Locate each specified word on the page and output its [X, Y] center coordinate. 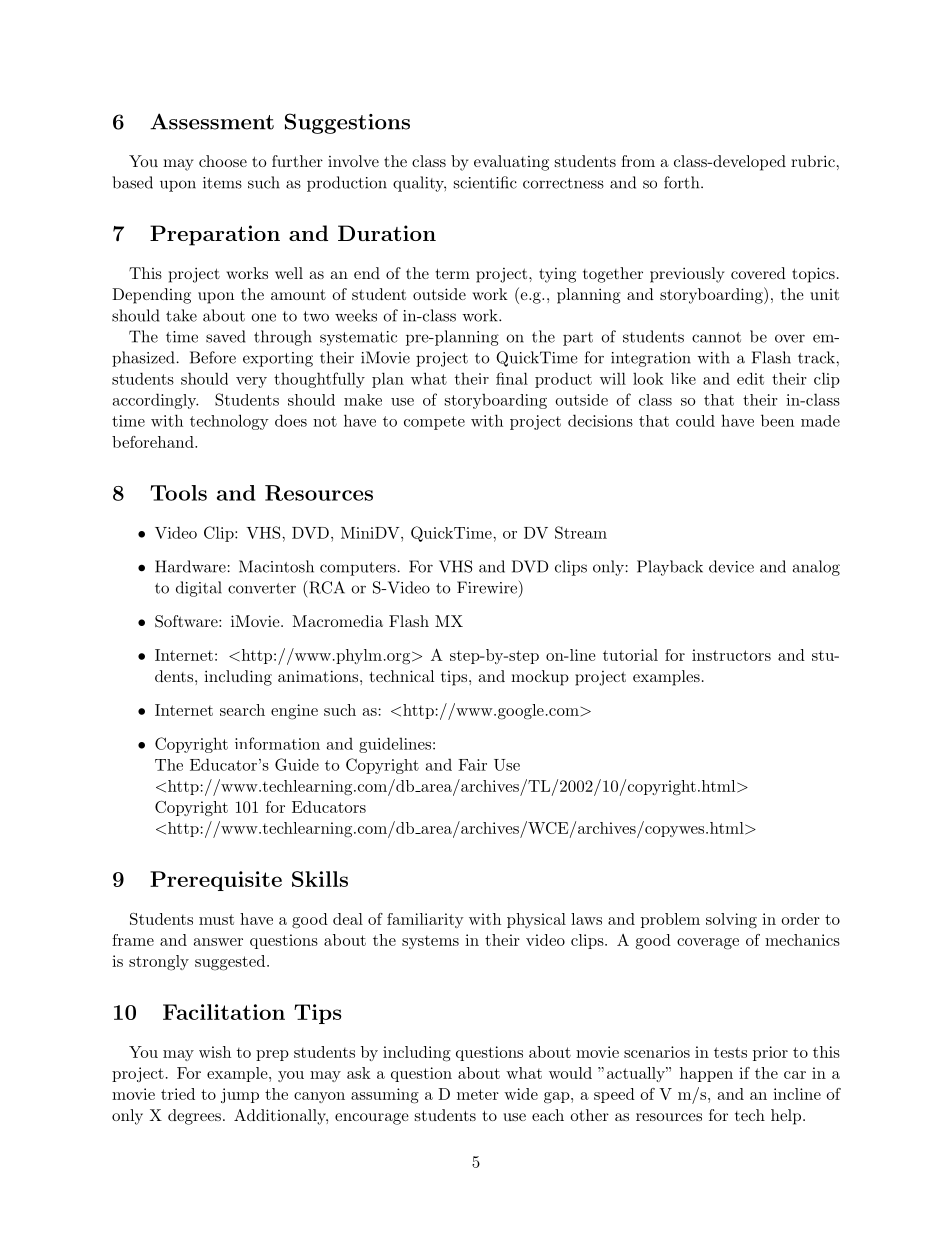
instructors [731, 655]
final [512, 378]
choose [223, 161]
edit [750, 378]
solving [731, 921]
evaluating [511, 163]
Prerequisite [216, 881]
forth [683, 182]
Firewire [488, 587]
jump [240, 1095]
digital [199, 589]
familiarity [425, 920]
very [251, 382]
